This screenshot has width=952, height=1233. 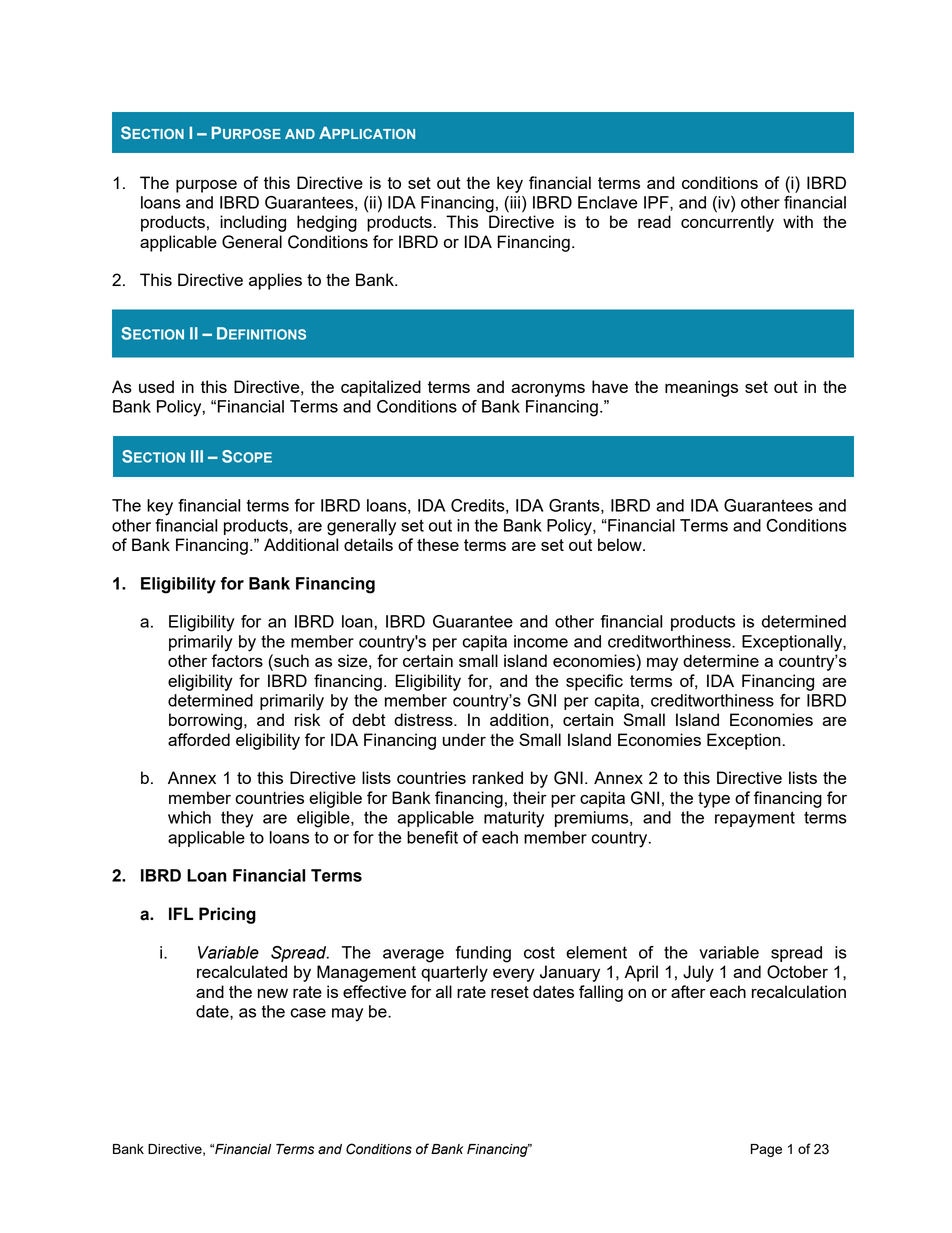 I want to click on case, so click(x=308, y=1013).
